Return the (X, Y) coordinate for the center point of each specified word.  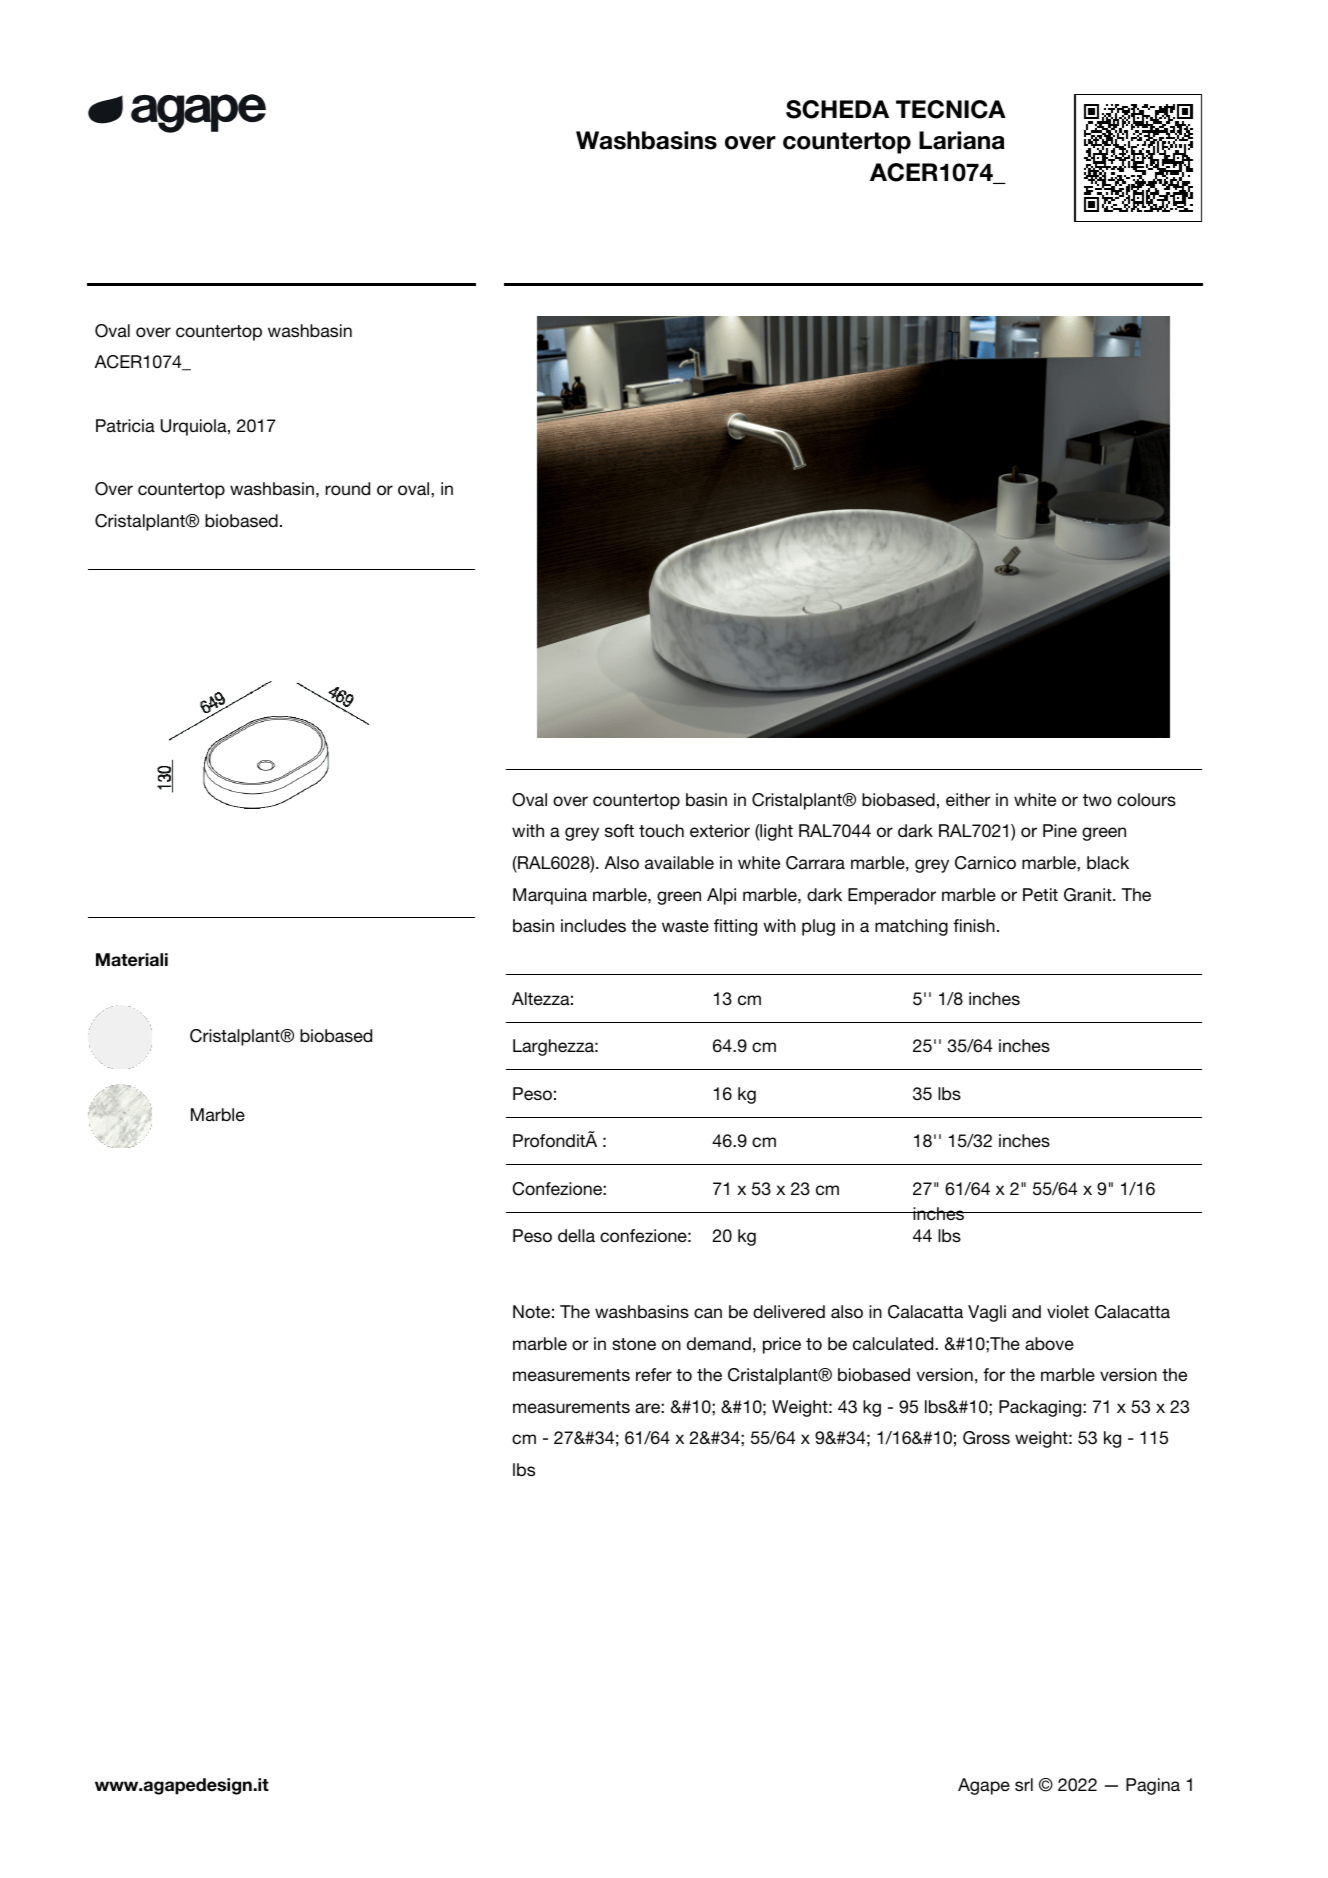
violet (1068, 1311)
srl (1024, 1784)
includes (593, 926)
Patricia (125, 425)
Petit (1040, 895)
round (348, 489)
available (679, 863)
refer (654, 1374)
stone (634, 1344)
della (576, 1236)
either (968, 800)
